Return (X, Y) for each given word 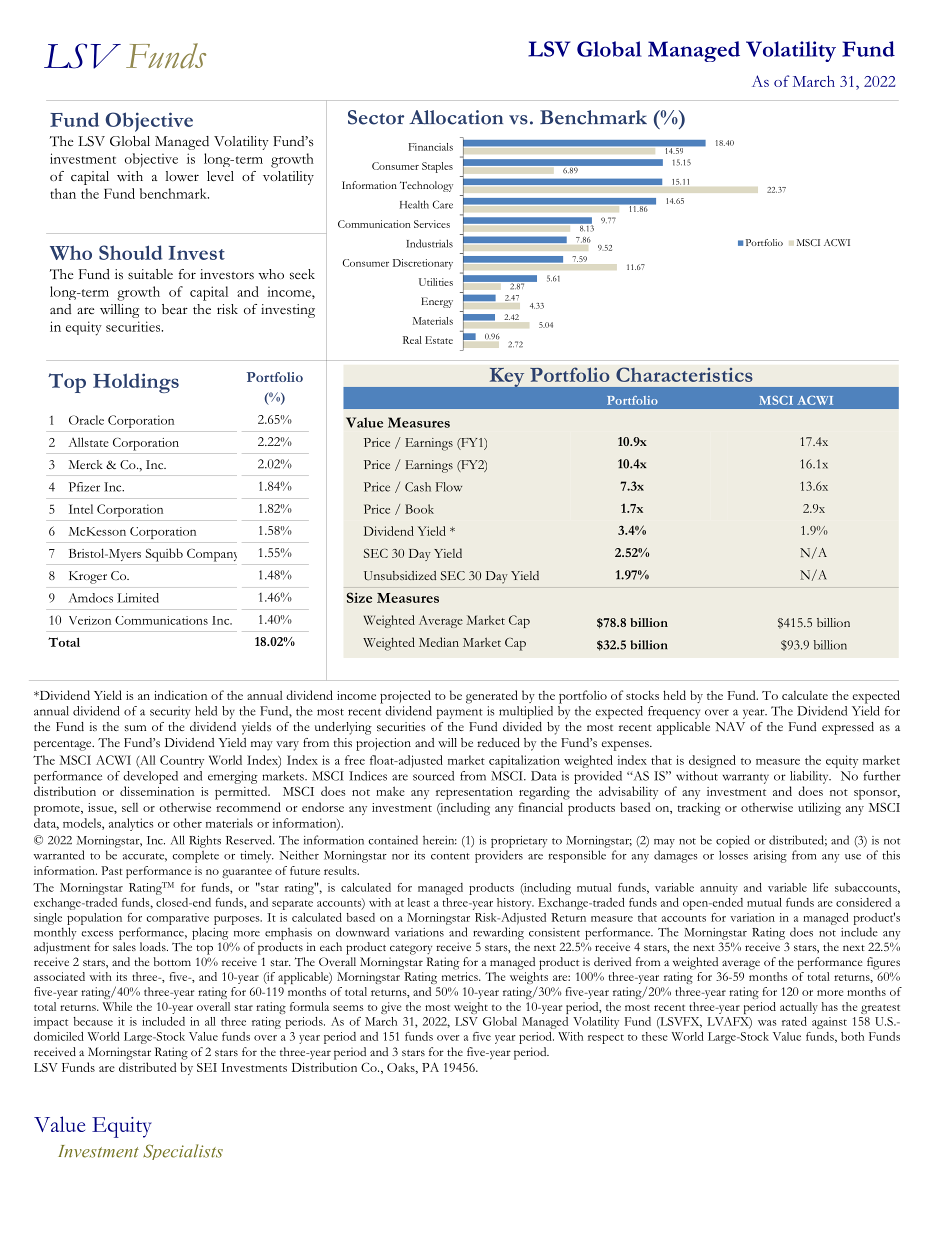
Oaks (402, 1068)
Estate (439, 340)
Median (439, 642)
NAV (730, 726)
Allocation (456, 117)
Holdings (136, 383)
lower (182, 176)
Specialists (183, 1152)
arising (770, 857)
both (852, 1036)
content (450, 856)
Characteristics (684, 374)
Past (112, 870)
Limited (138, 598)
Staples (437, 167)
